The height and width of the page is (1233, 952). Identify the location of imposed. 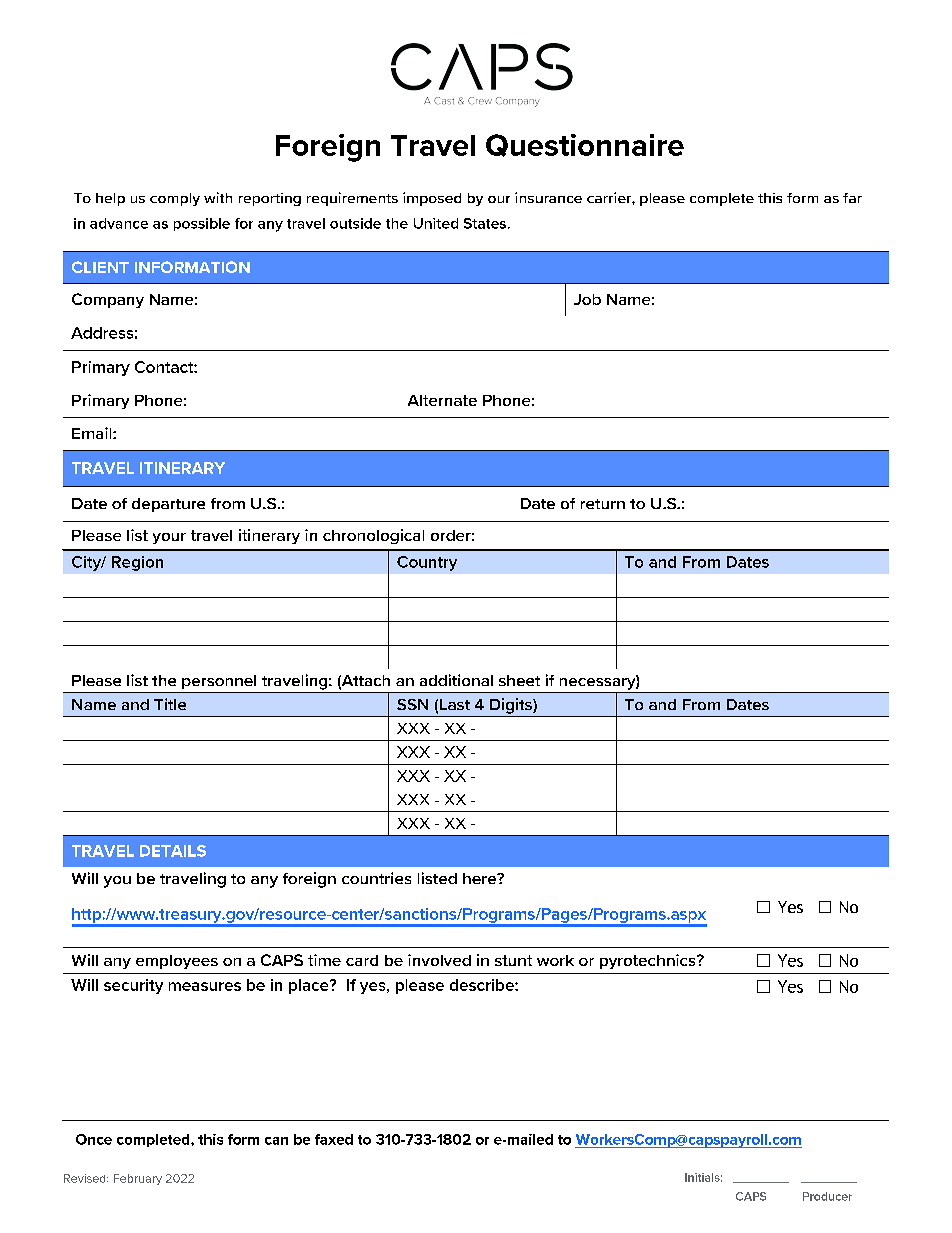
(432, 199).
